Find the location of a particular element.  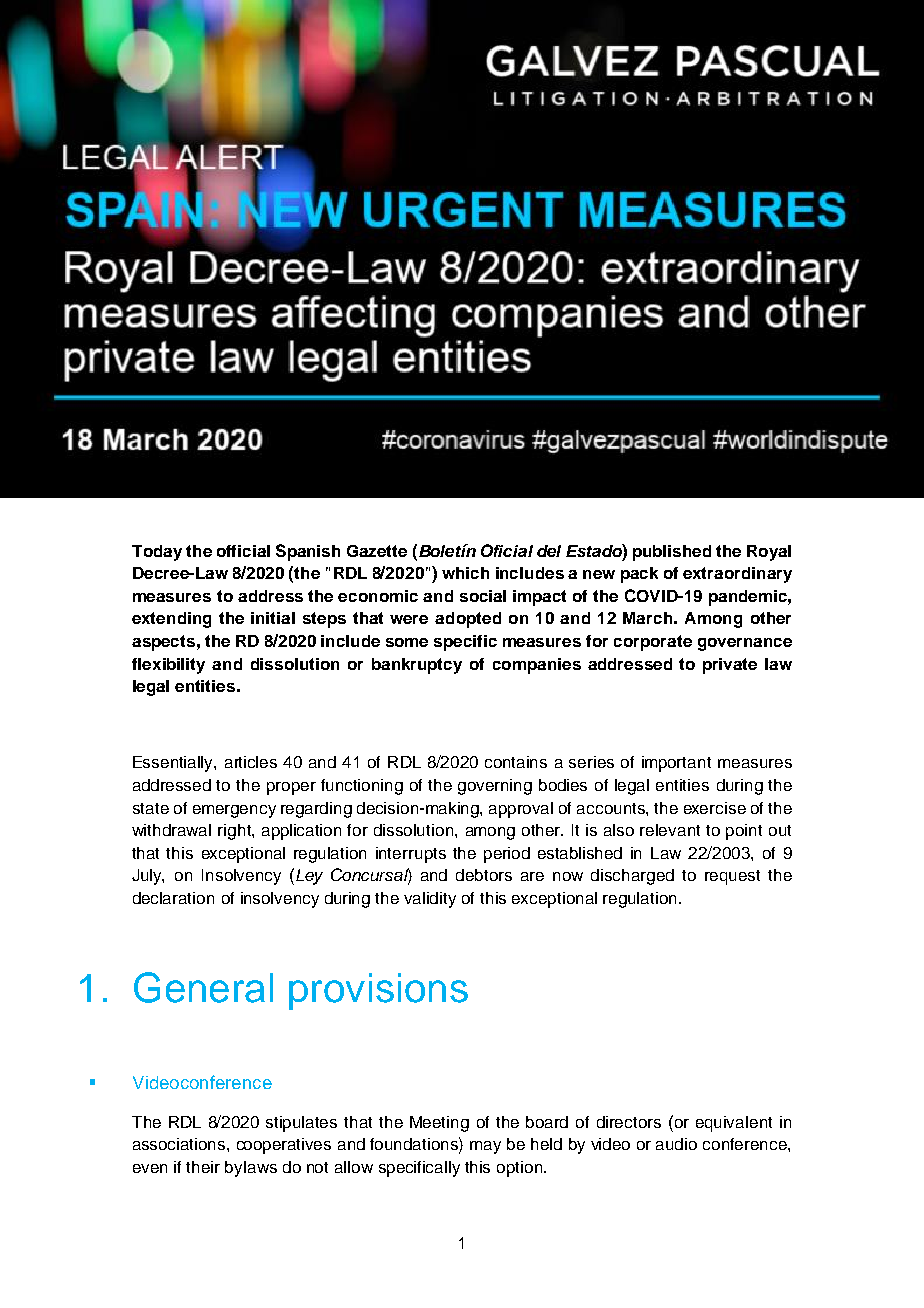

published is located at coordinates (672, 553).
